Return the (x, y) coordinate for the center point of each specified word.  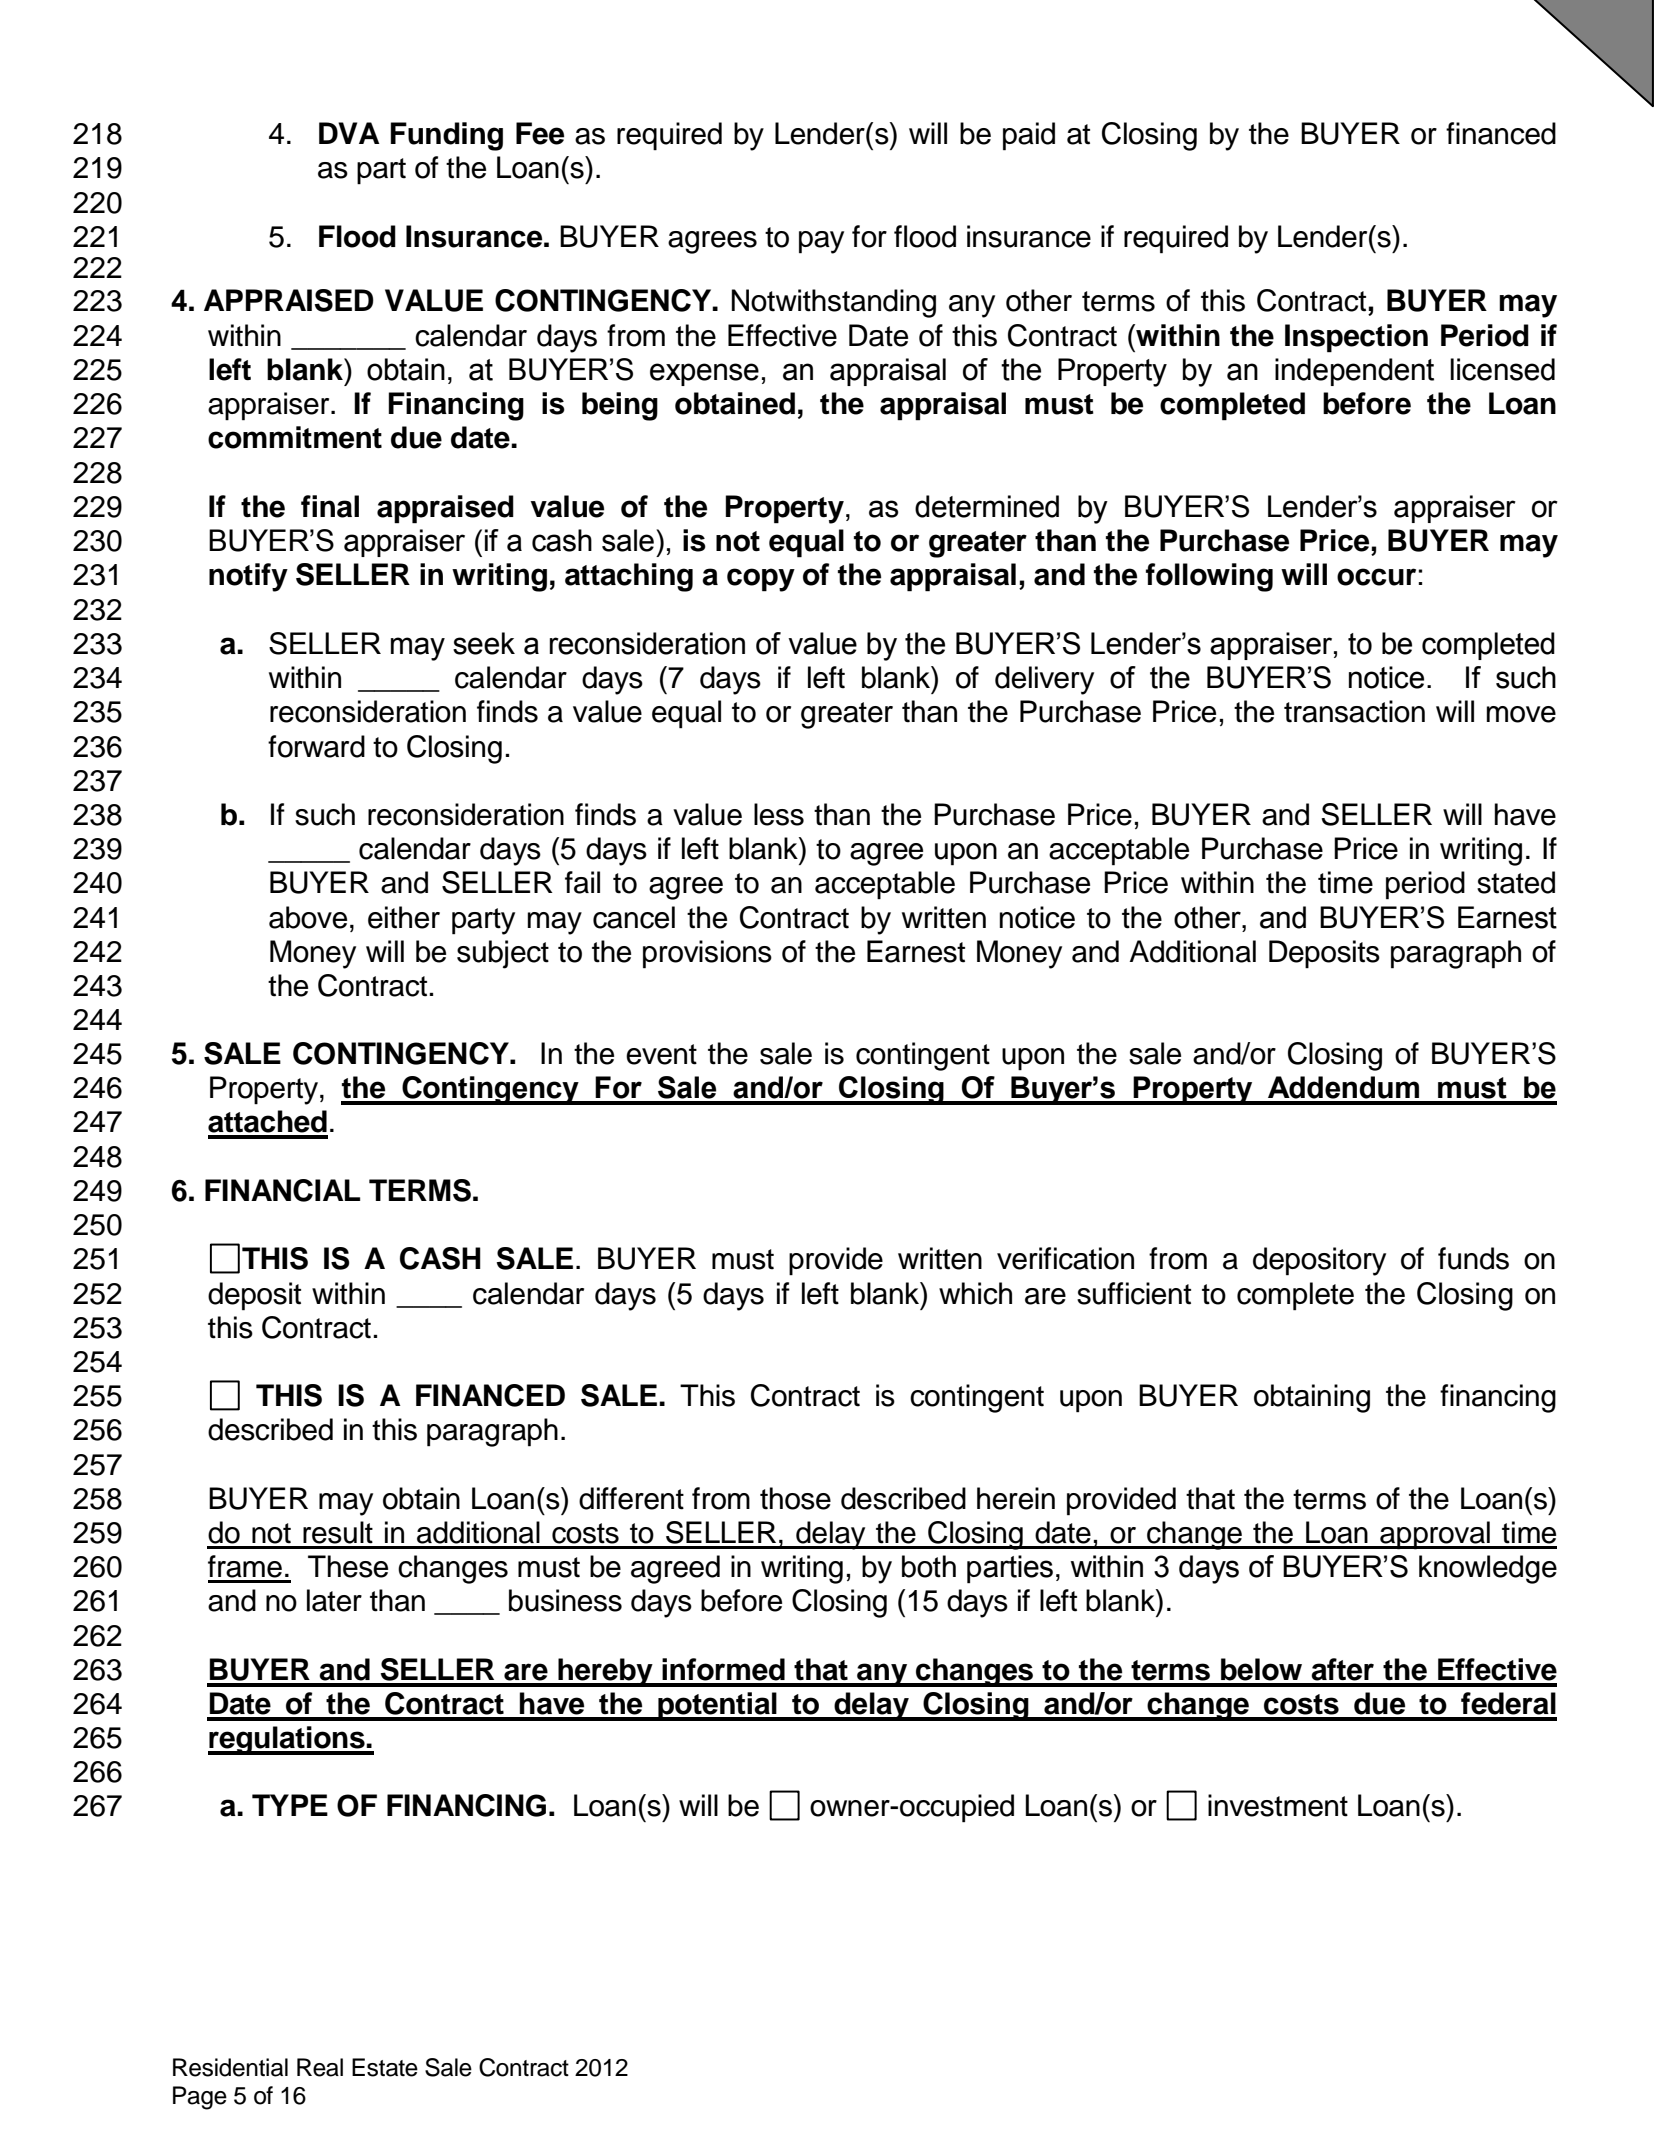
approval (1435, 1535)
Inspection (1356, 338)
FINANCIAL (282, 1190)
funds (1473, 1258)
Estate (385, 2067)
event (661, 1054)
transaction (1354, 711)
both (929, 1566)
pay (821, 242)
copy (761, 580)
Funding (447, 136)
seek (484, 643)
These (348, 1566)
